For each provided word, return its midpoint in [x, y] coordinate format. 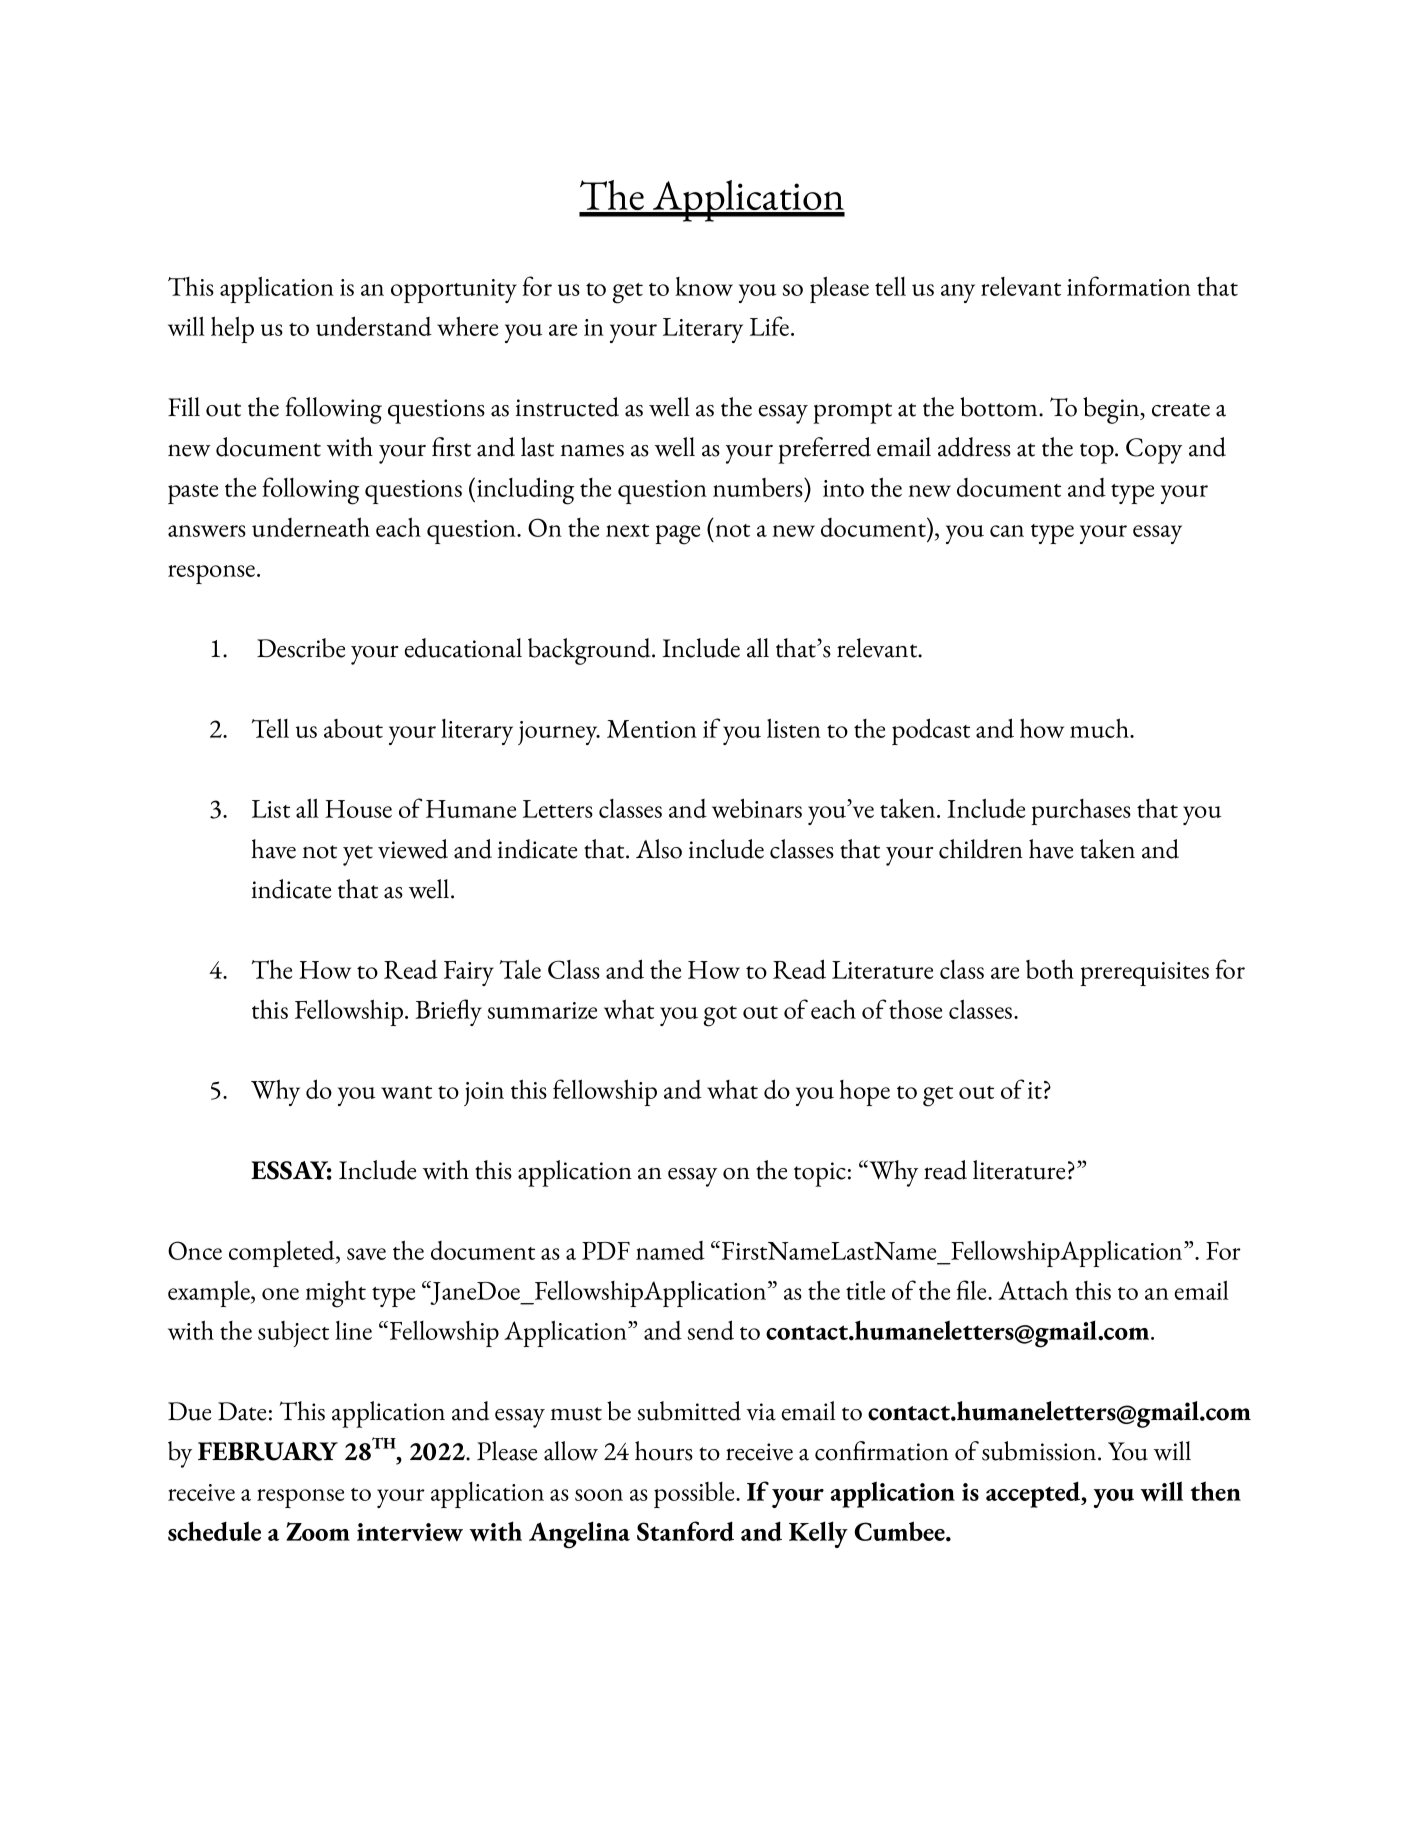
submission [1040, 1451]
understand [374, 326]
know [704, 286]
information [1129, 286]
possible [695, 1495]
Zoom [318, 1531]
